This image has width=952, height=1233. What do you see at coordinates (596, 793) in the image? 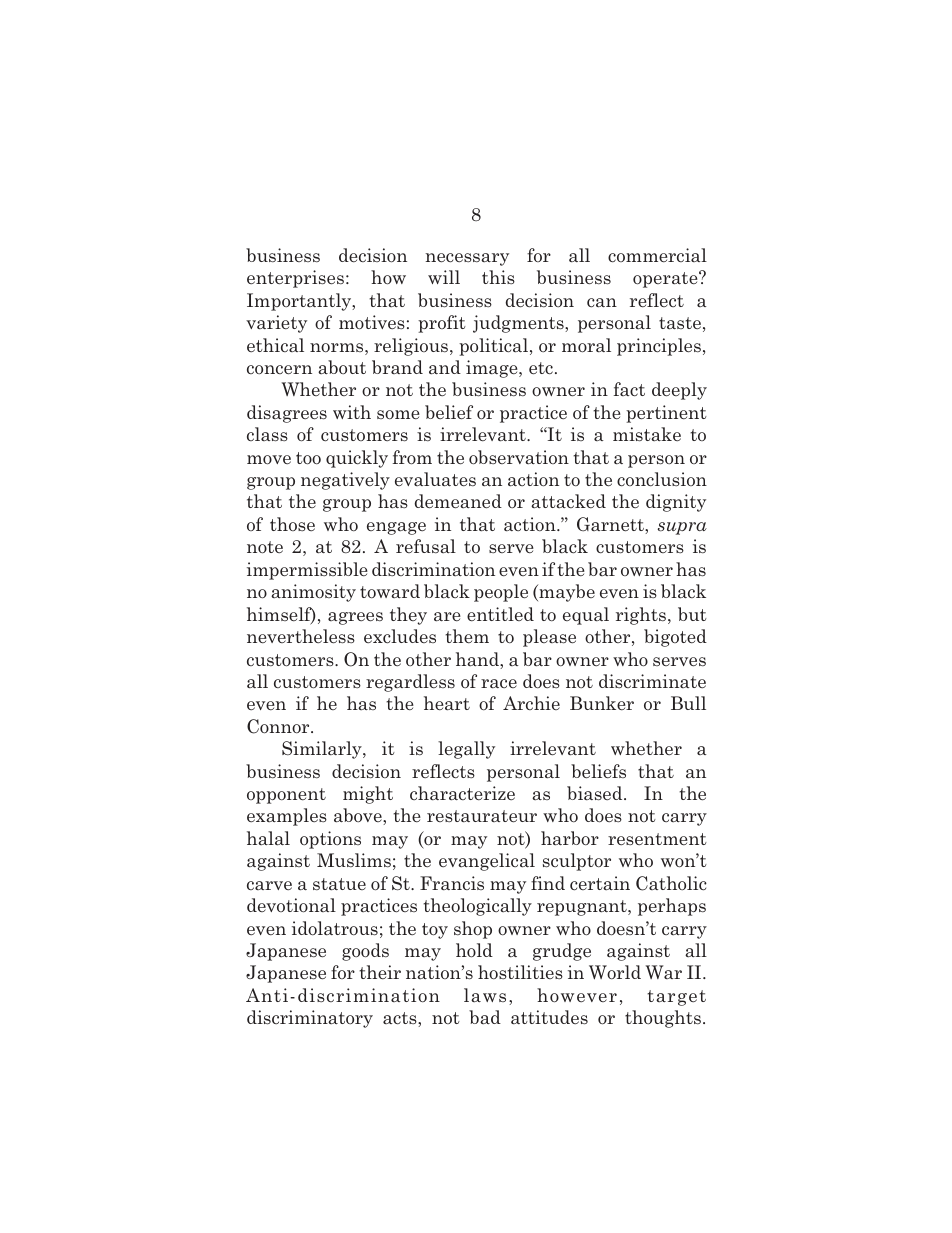
I see `biased` at bounding box center [596, 793].
